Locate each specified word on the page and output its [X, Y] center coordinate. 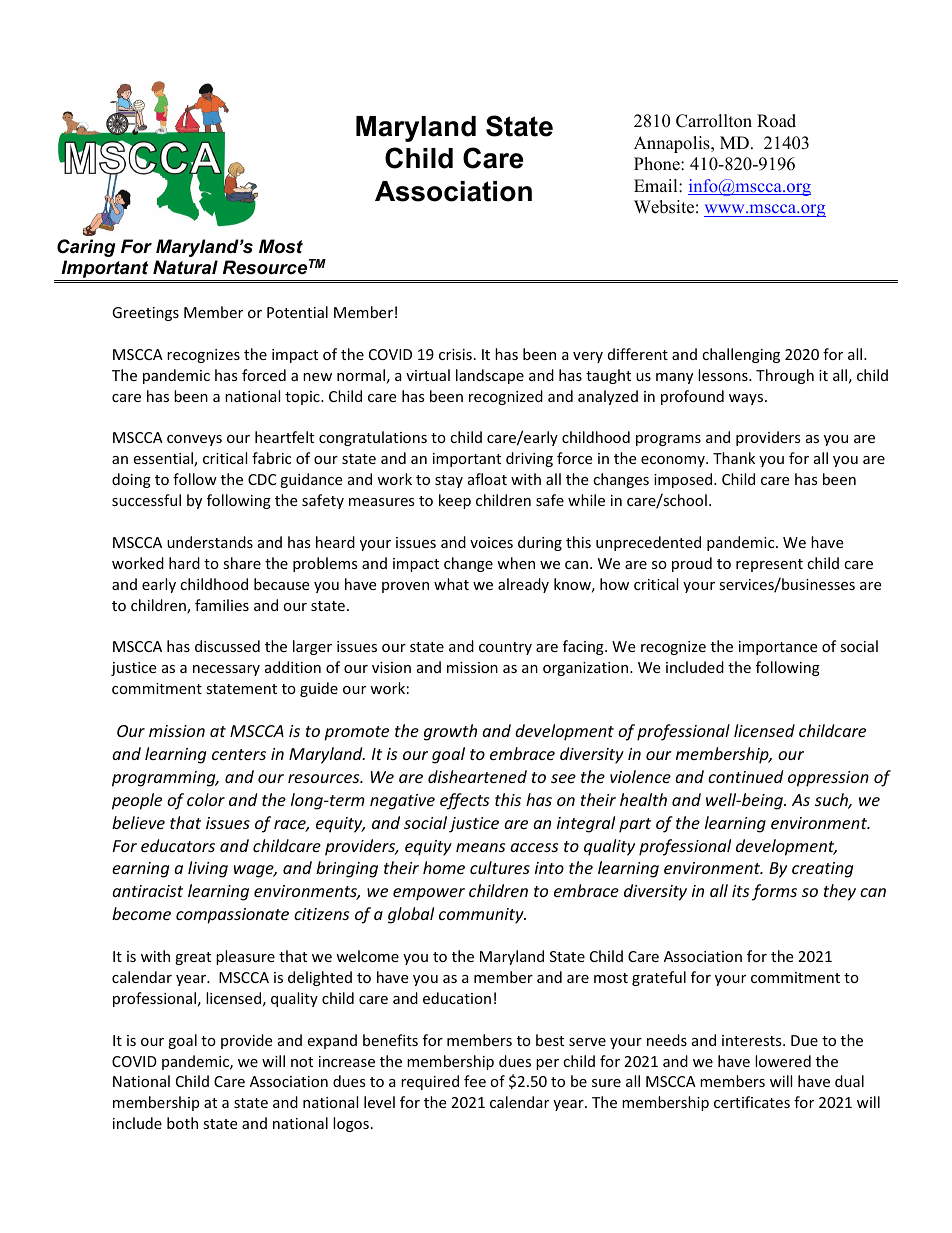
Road [776, 121]
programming [165, 779]
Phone [658, 164]
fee [475, 1081]
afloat [487, 479]
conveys [194, 440]
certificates [752, 1102]
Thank [734, 458]
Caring [86, 248]
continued [745, 776]
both [182, 1123]
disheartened [477, 776]
